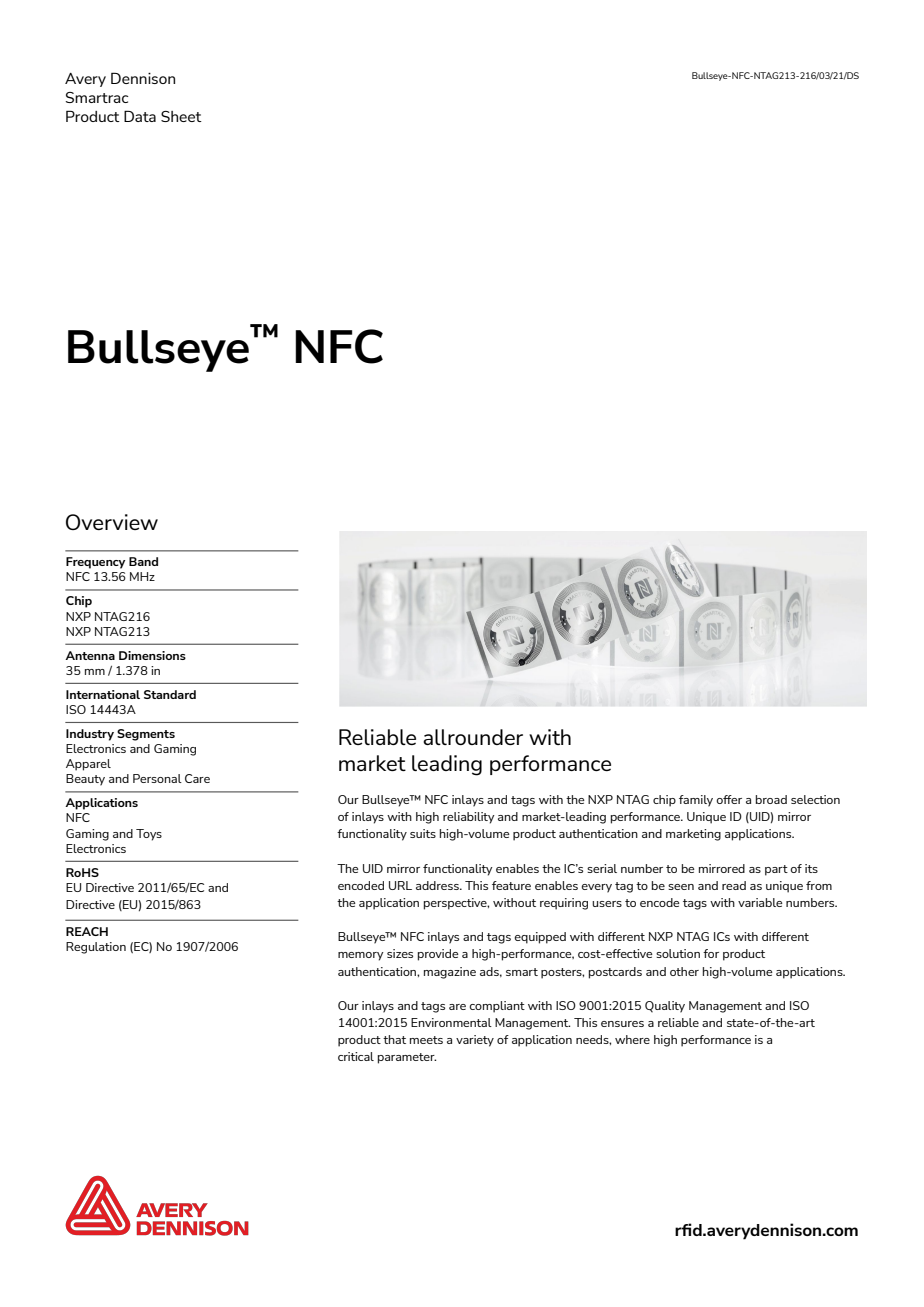 This page has width=924, height=1307. Describe the element at coordinates (96, 948) in the page. I see `Regulation` at that location.
